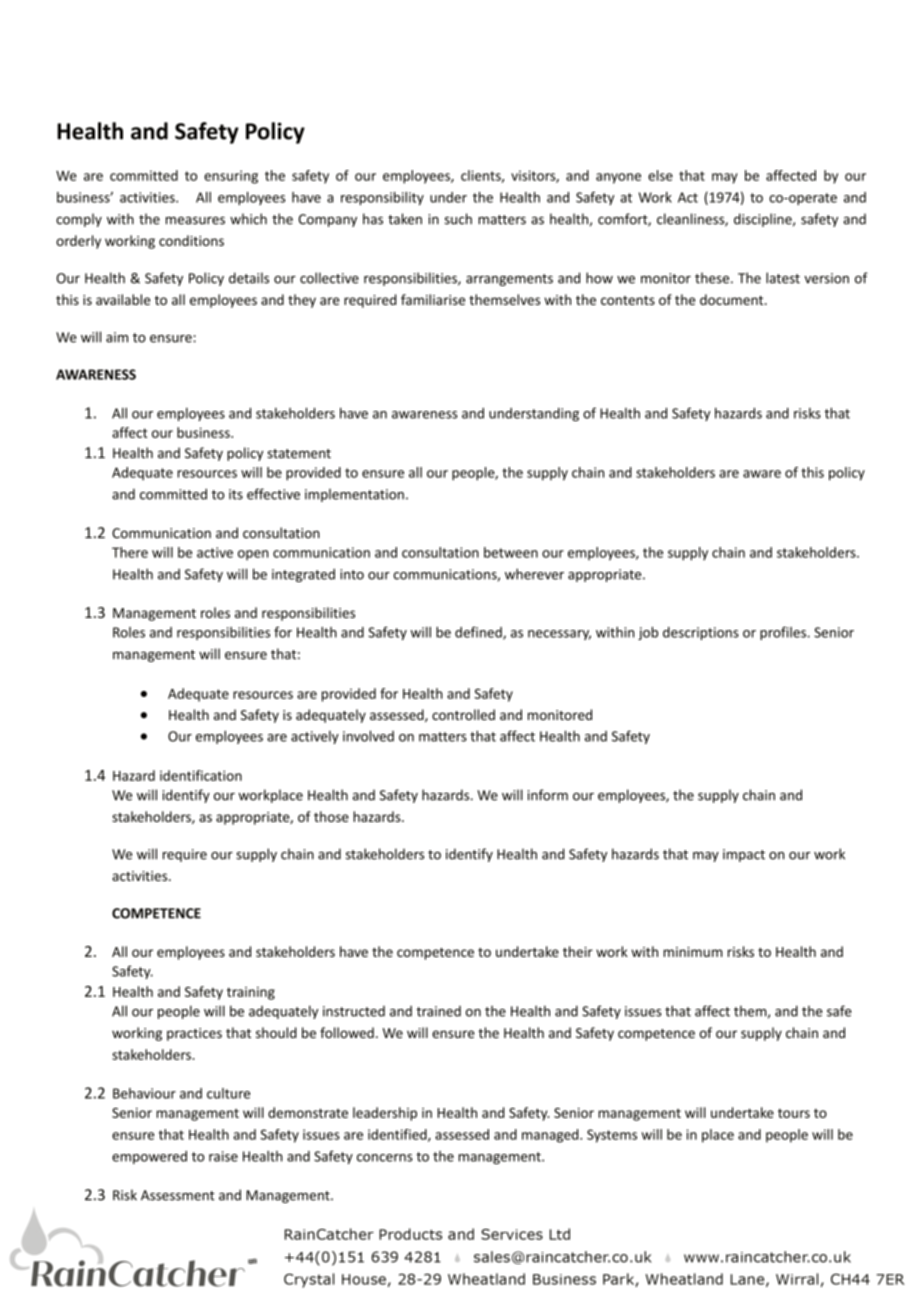  What do you see at coordinates (130, 552) in the screenshot?
I see `There` at bounding box center [130, 552].
